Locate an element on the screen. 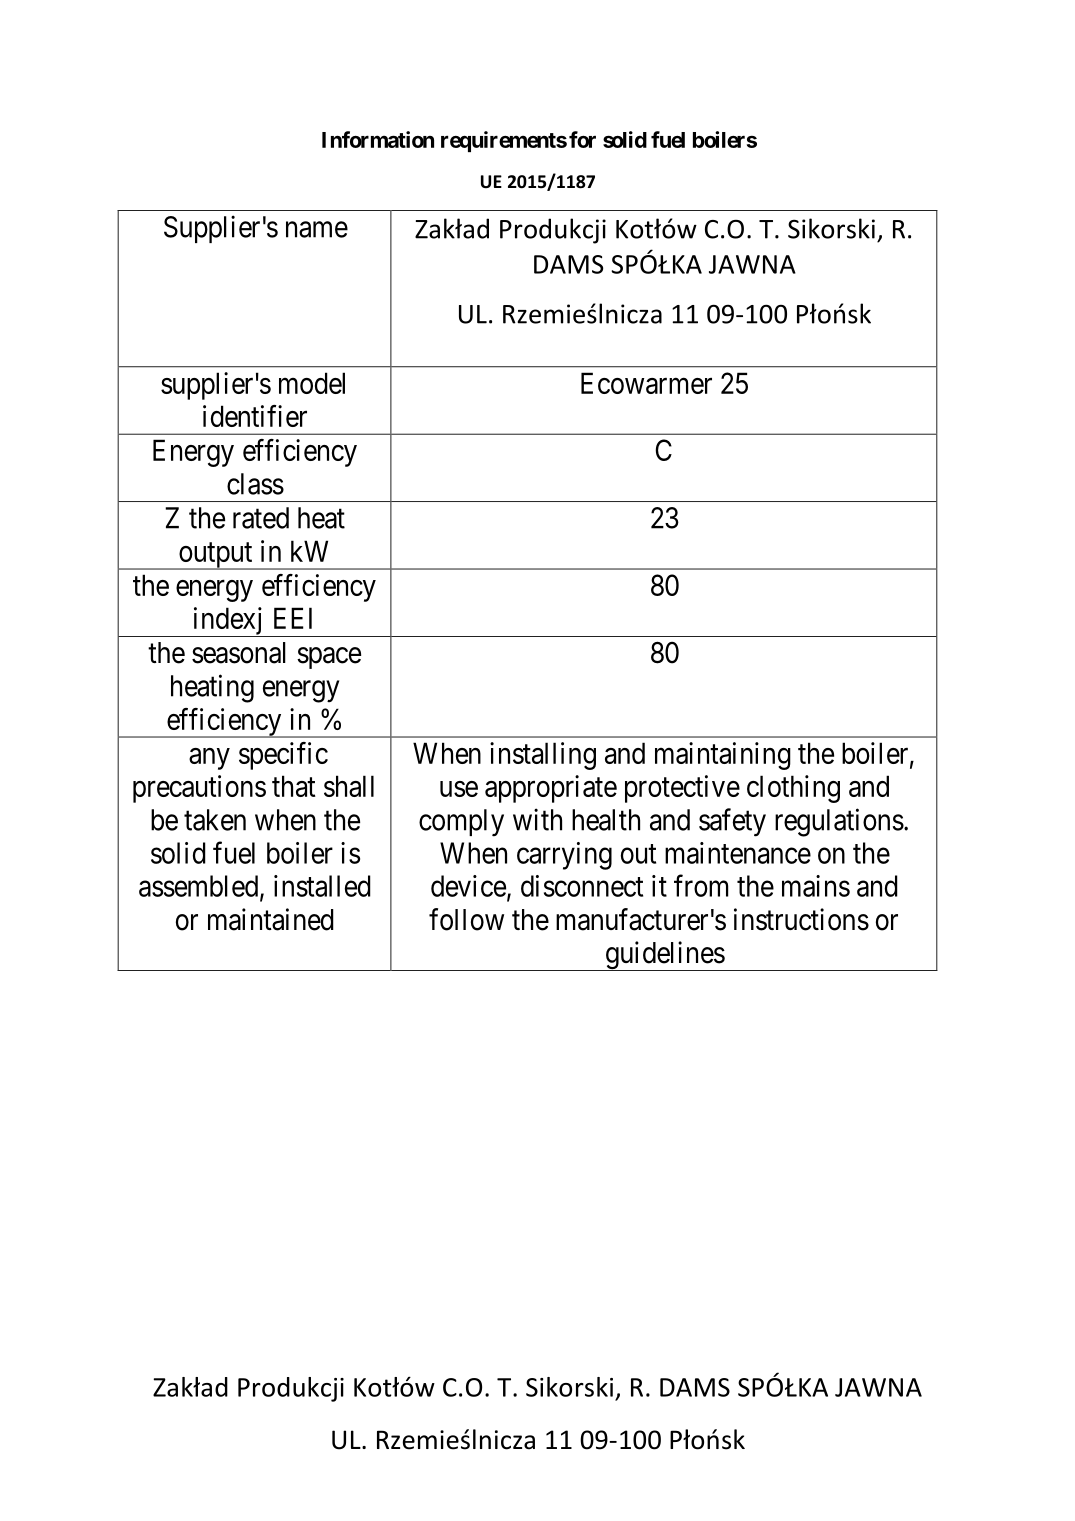  output is located at coordinates (216, 556).
